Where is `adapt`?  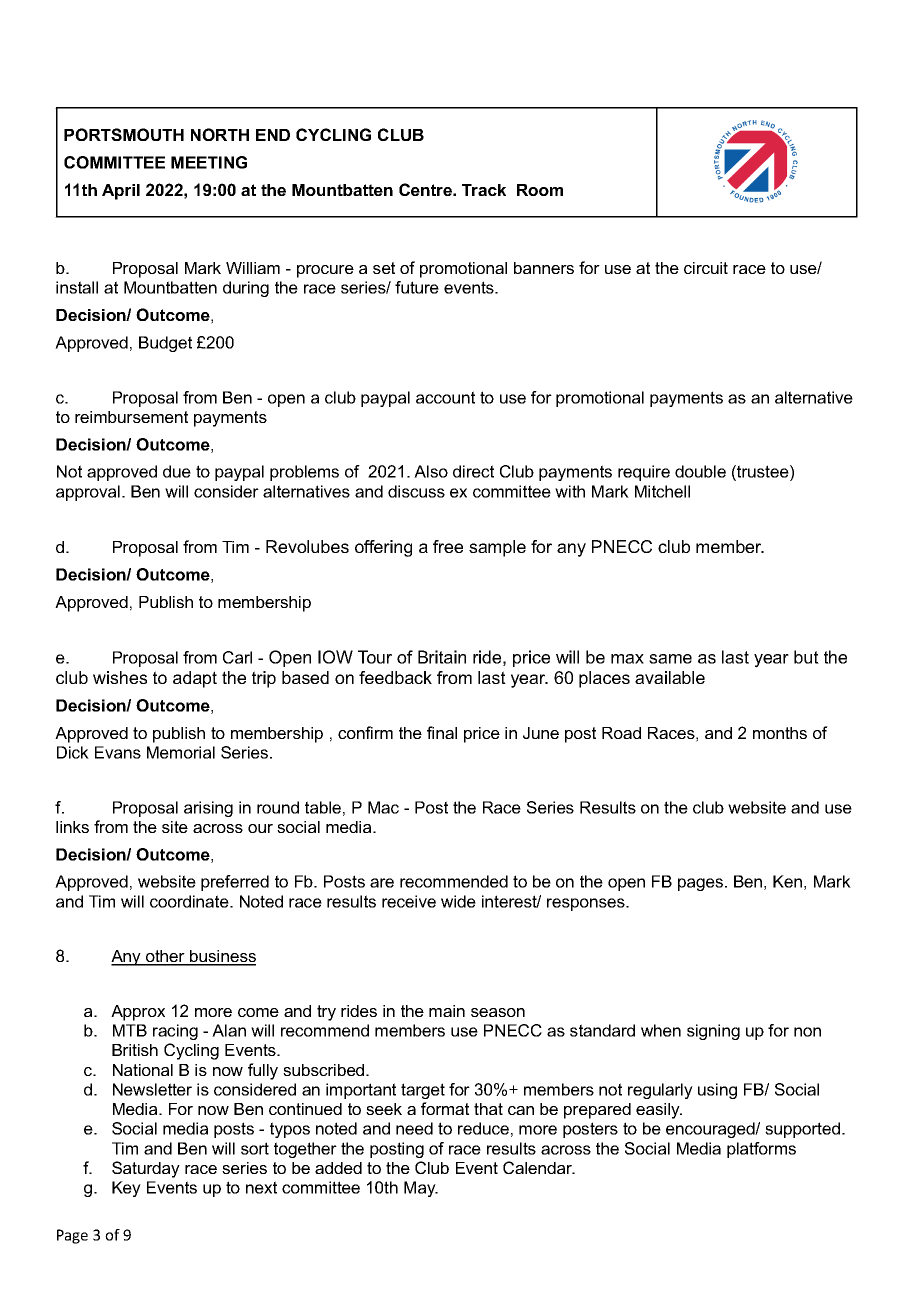 adapt is located at coordinates (195, 679).
